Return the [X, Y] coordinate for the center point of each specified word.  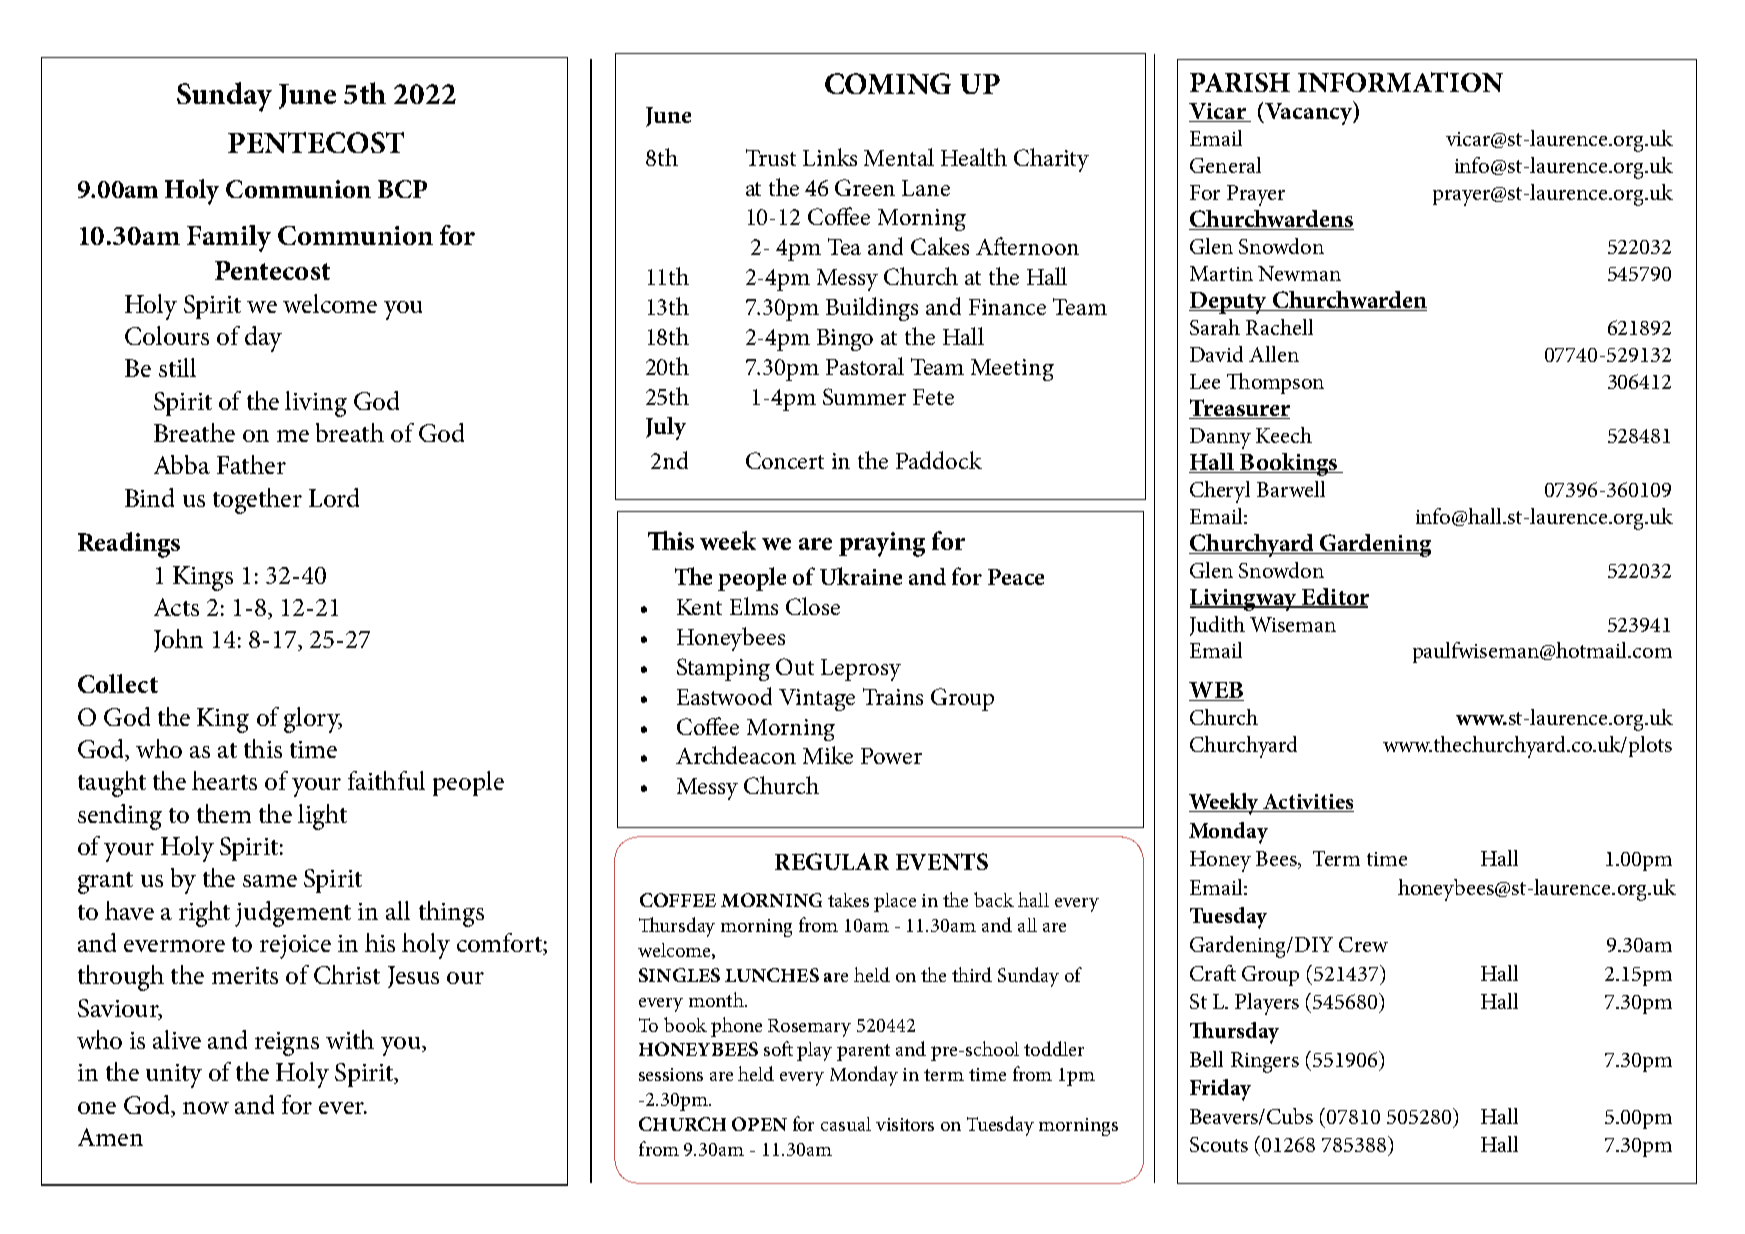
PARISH [1240, 82]
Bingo [845, 340]
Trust [771, 157]
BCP [402, 189]
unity [174, 1076]
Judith [1217, 626]
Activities [1308, 803]
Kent [699, 607]
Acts [176, 607]
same [270, 881]
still [177, 367]
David [1216, 354]
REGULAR [832, 861]
